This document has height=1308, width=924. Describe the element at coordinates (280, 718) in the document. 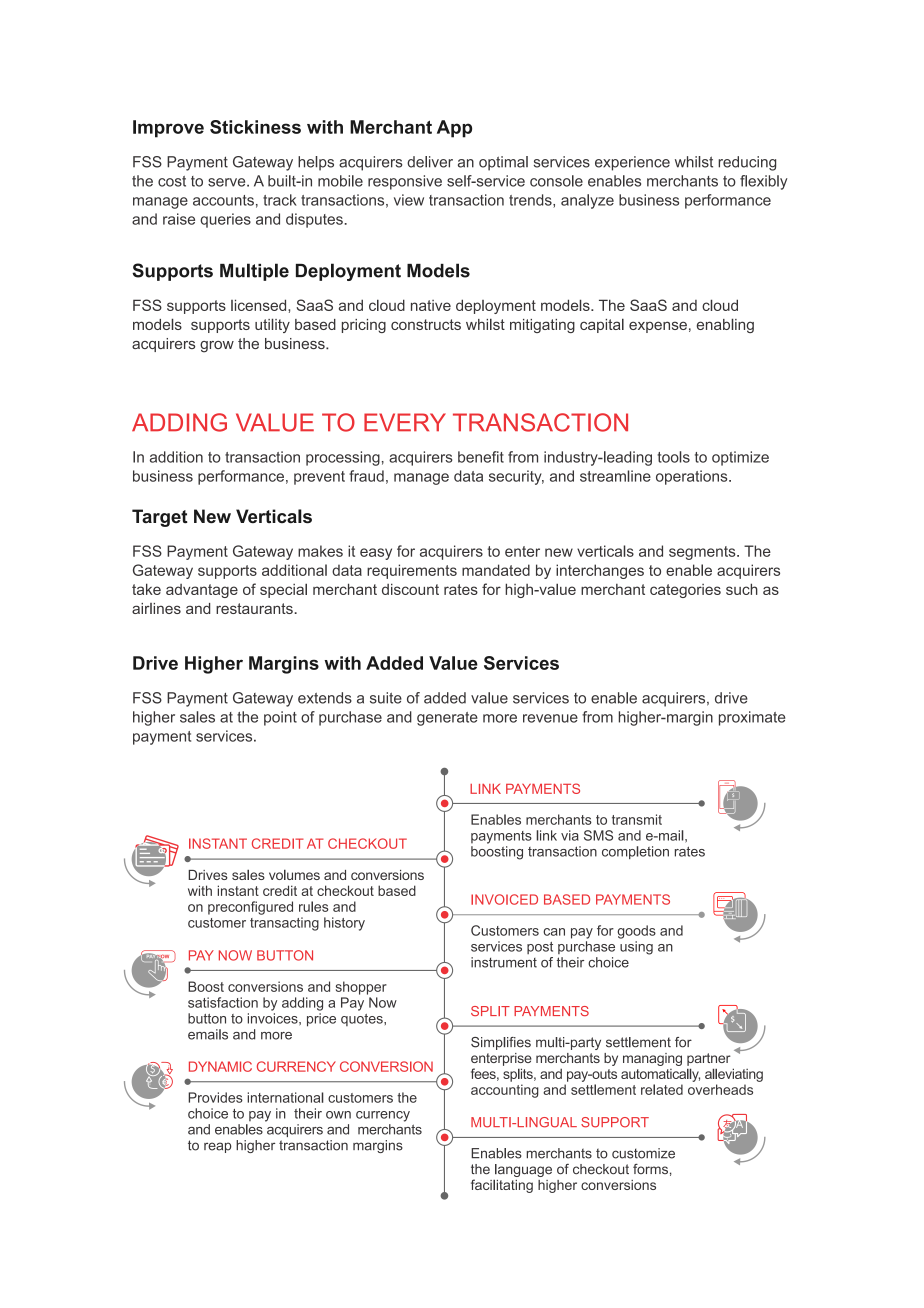

I see `point` at that location.
